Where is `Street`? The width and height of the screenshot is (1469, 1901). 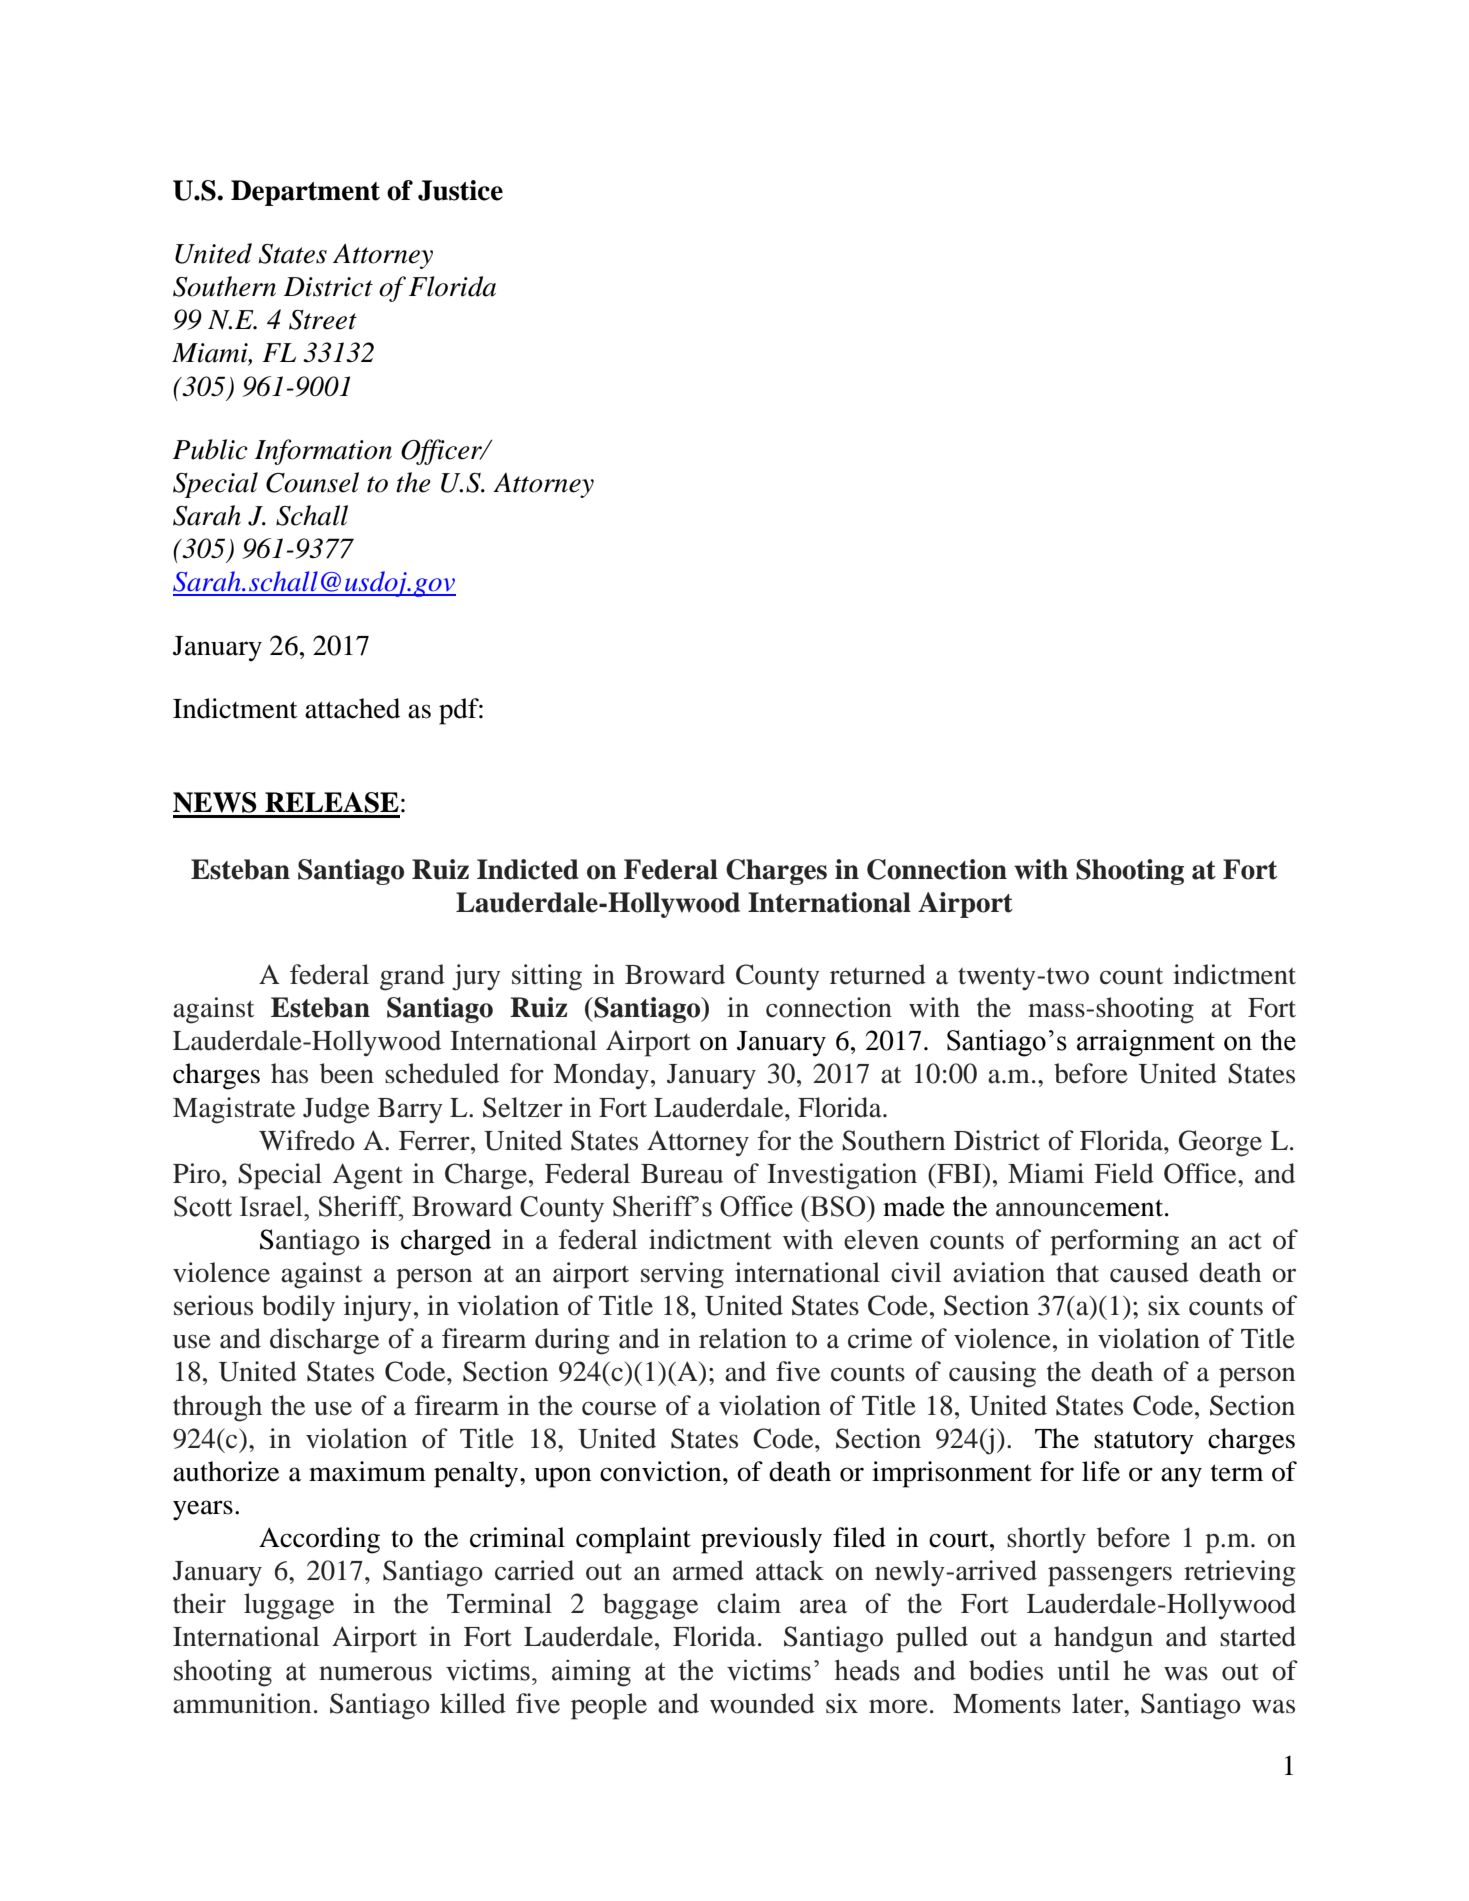
Street is located at coordinates (323, 320).
